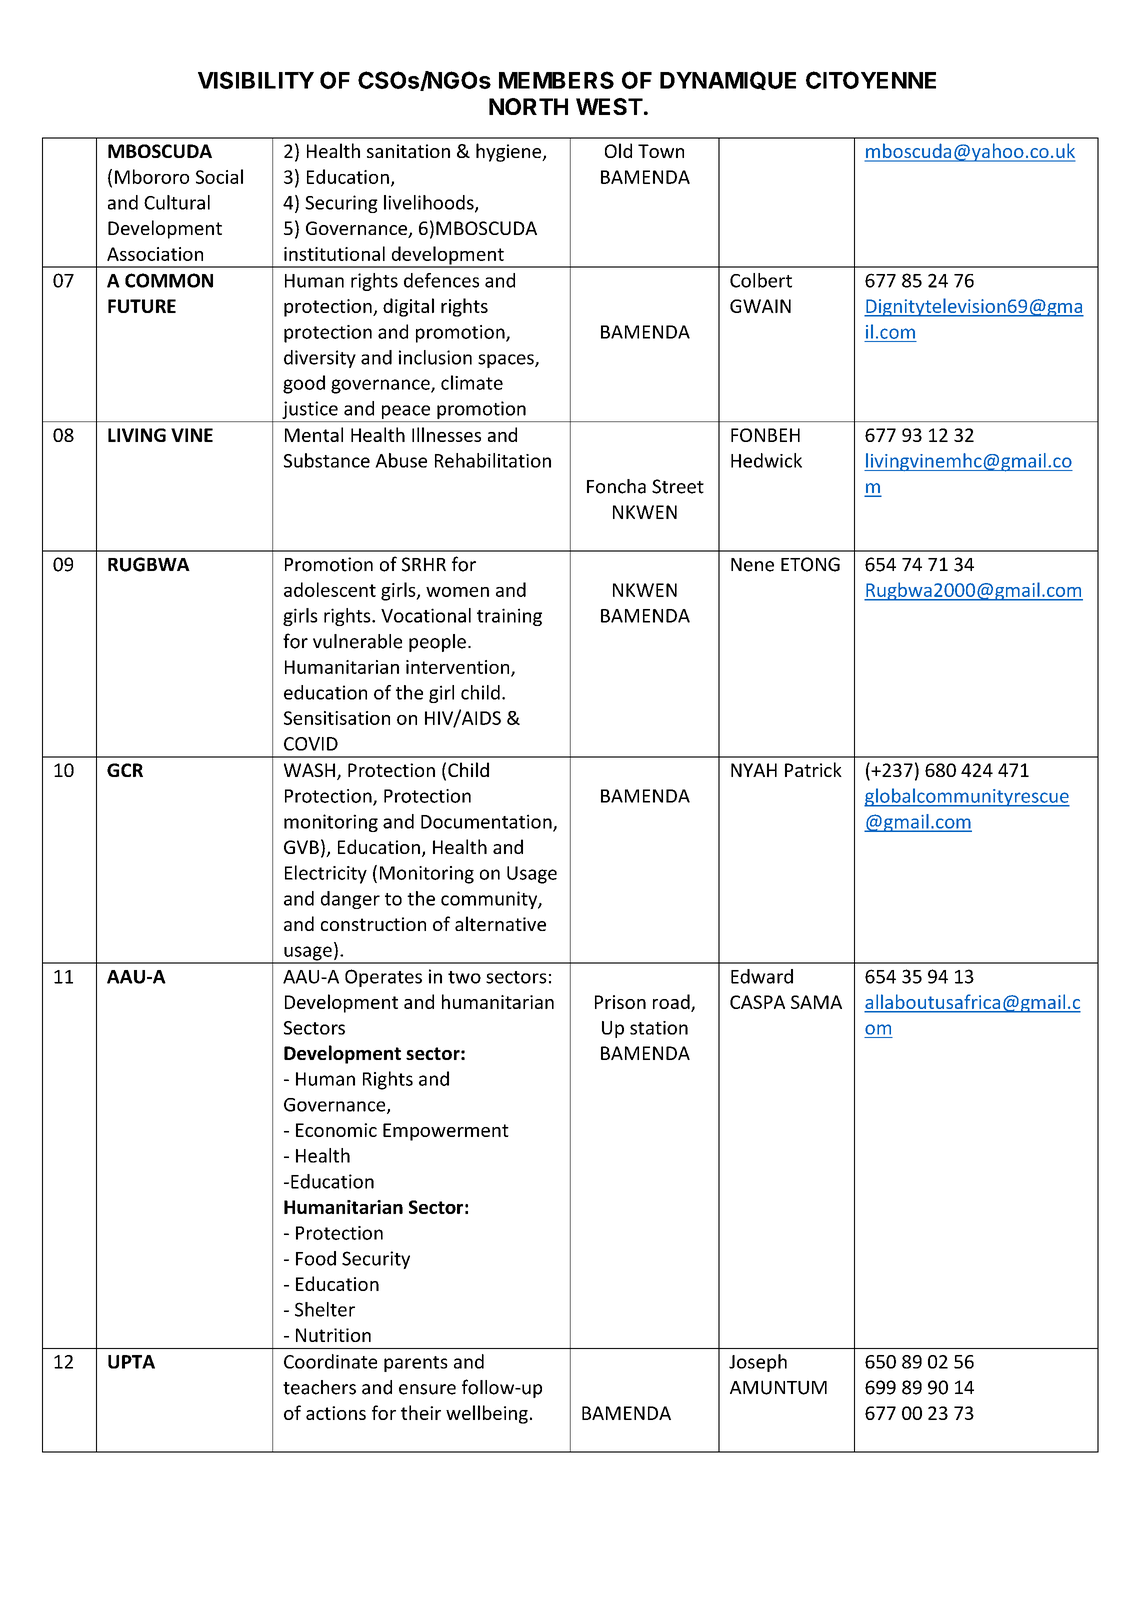 The width and height of the screenshot is (1136, 1607). Describe the element at coordinates (728, 80) in the screenshot. I see `DYNAMIQUE` at that location.
